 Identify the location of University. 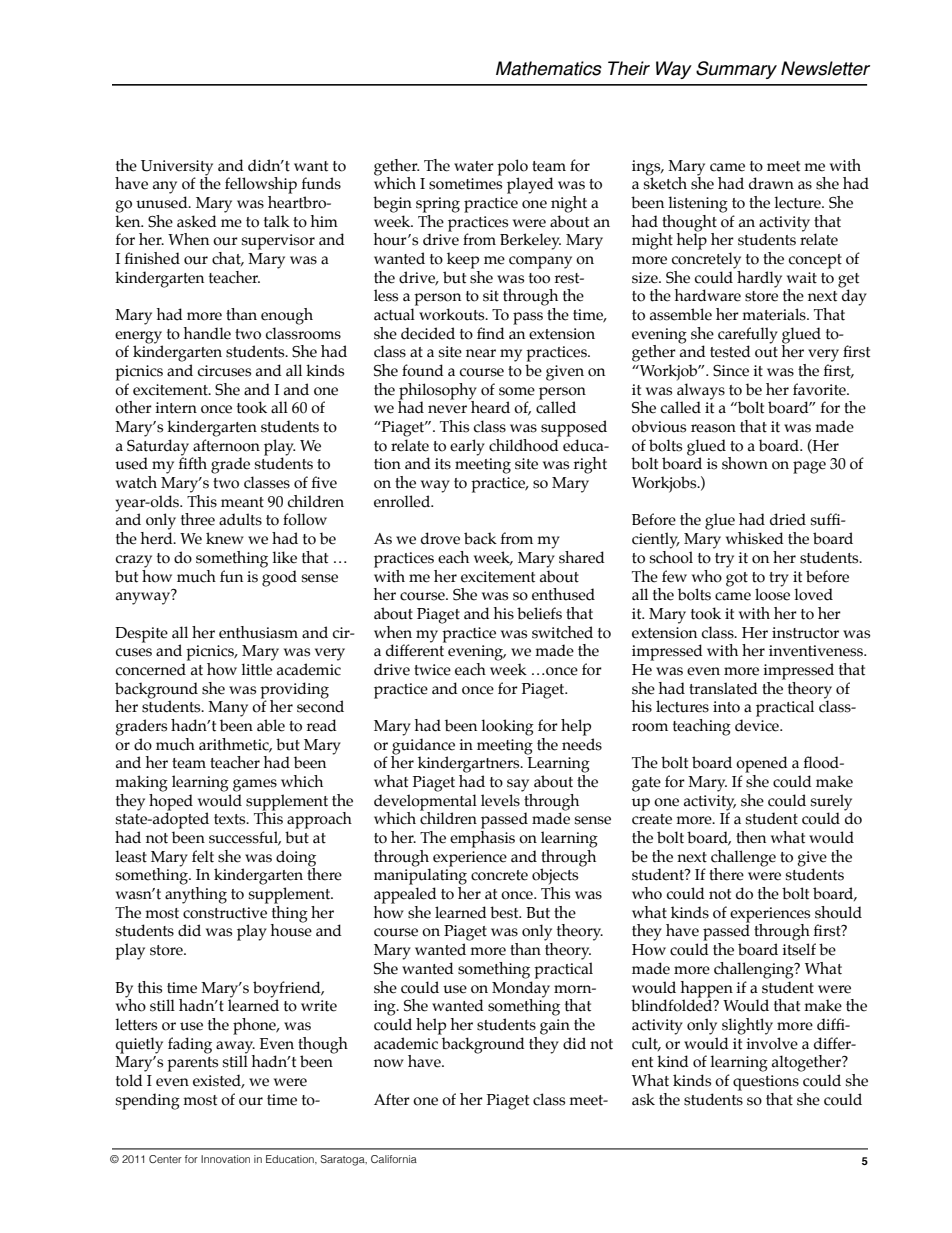
(177, 168).
